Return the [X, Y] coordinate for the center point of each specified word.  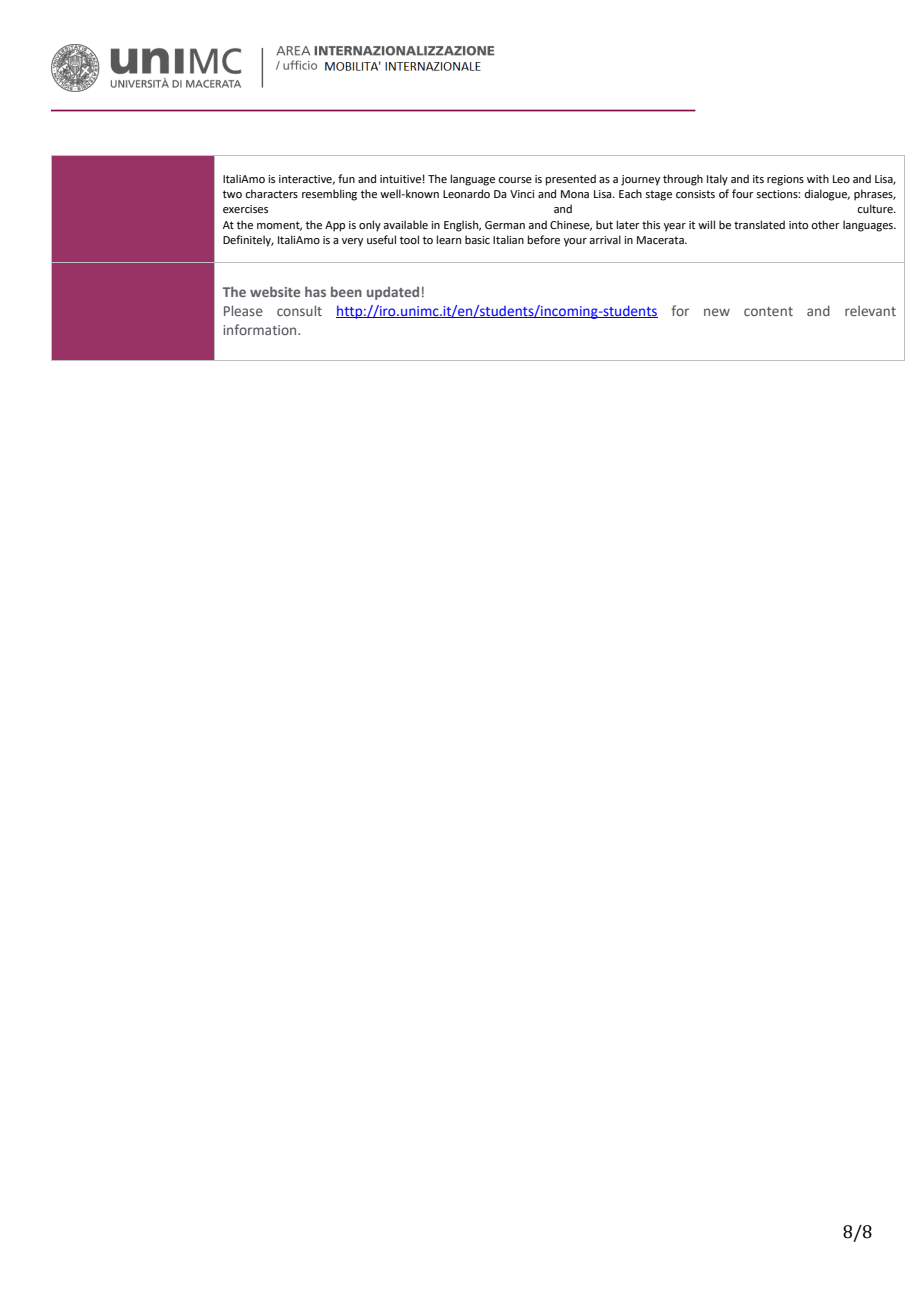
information [261, 329]
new [717, 312]
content [768, 311]
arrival [605, 239]
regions [785, 180]
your [575, 242]
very [352, 242]
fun [346, 178]
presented [571, 180]
